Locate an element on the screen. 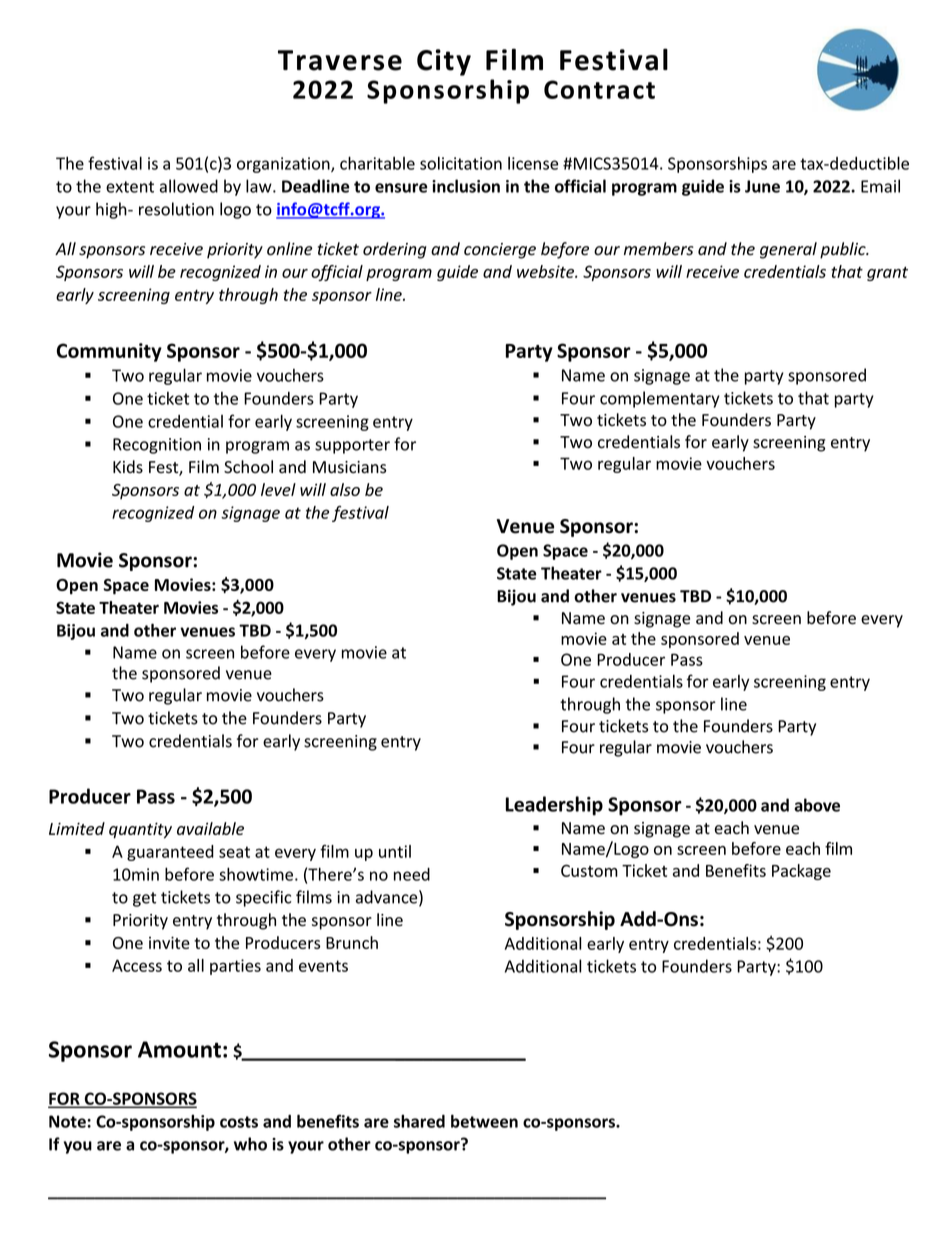 The image size is (952, 1233). allowed is located at coordinates (189, 186).
